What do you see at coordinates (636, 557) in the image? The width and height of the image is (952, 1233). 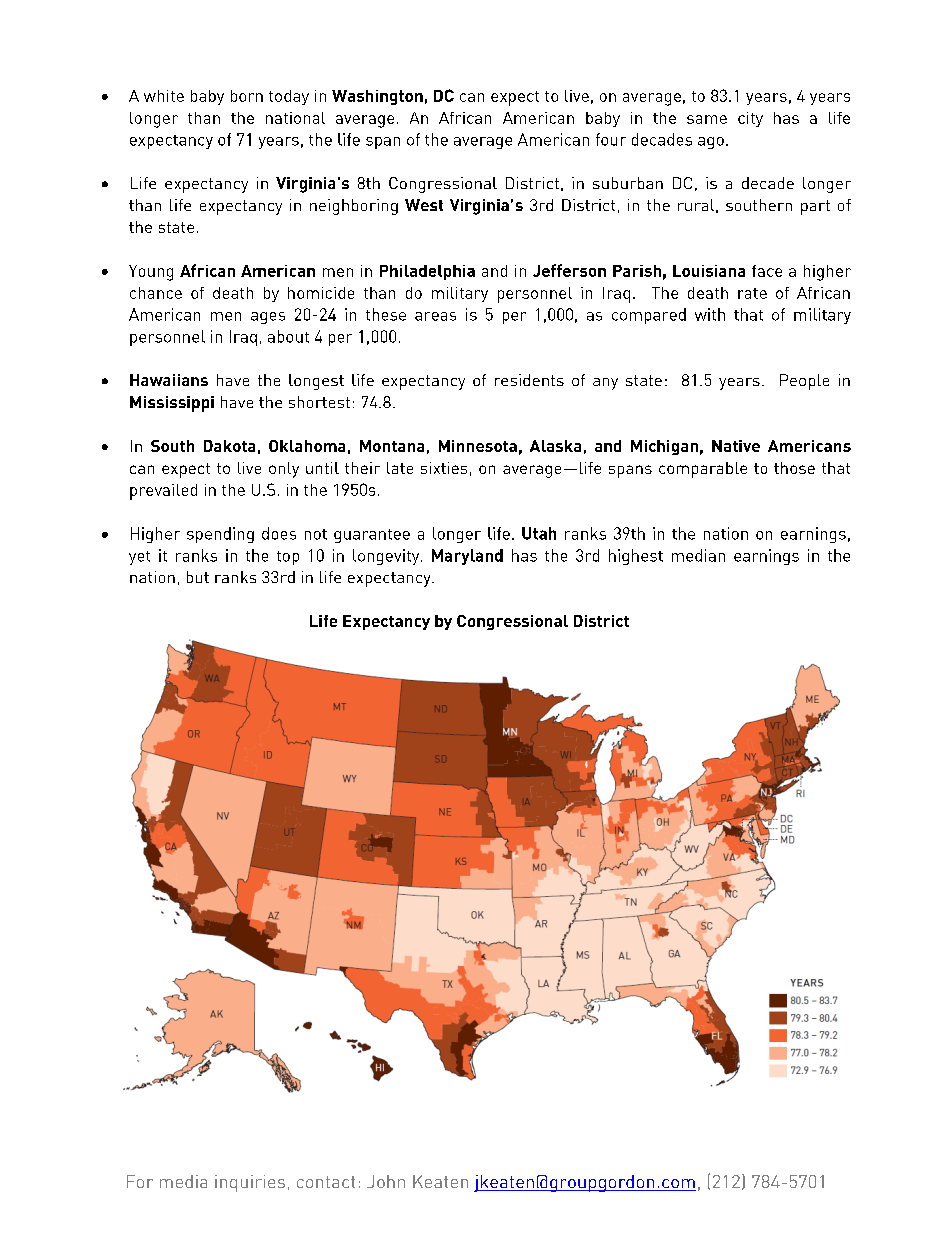 I see `highest` at bounding box center [636, 557].
